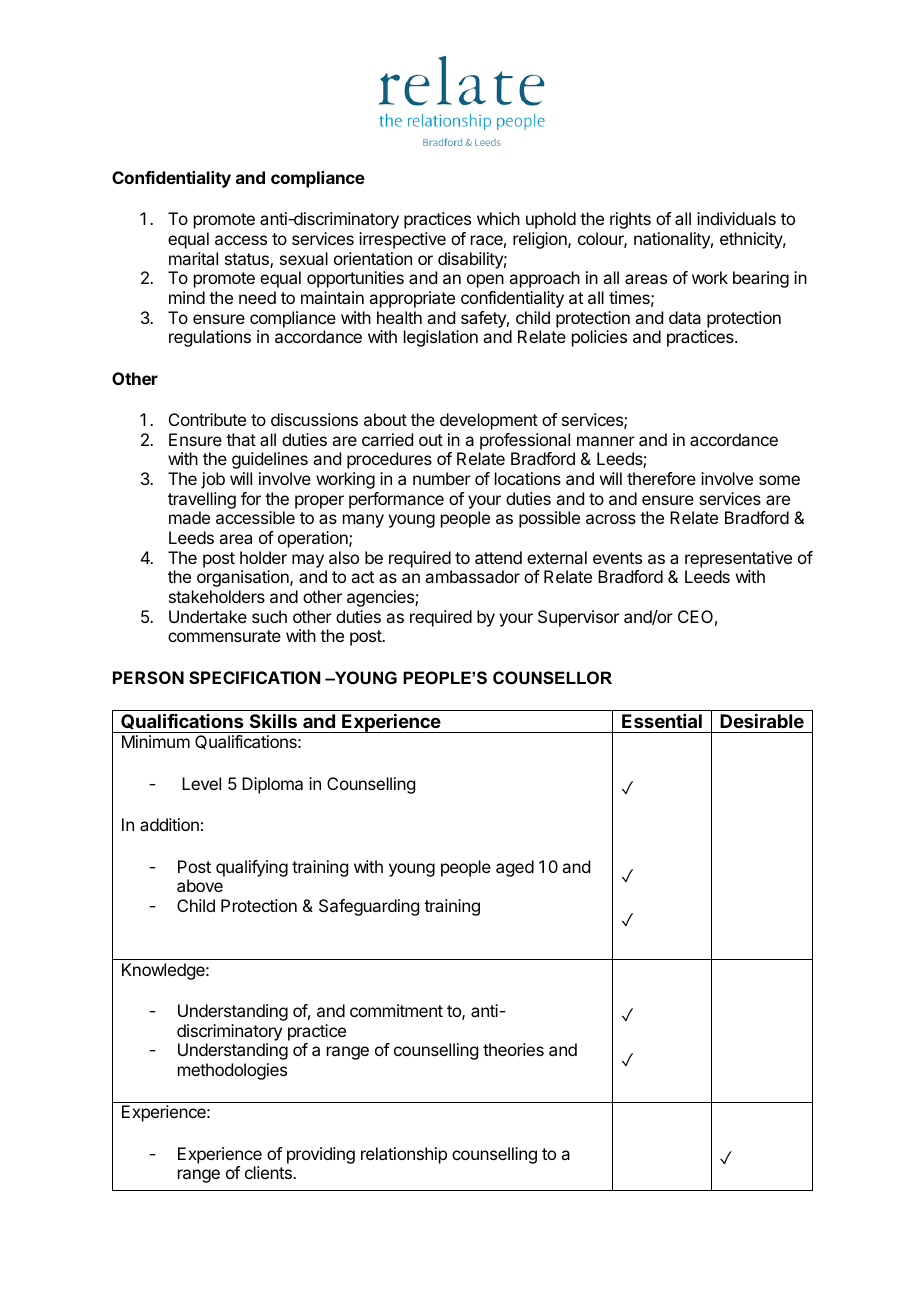 Image resolution: width=924 pixels, height=1309 pixels. What do you see at coordinates (513, 1049) in the document?
I see `theories` at bounding box center [513, 1049].
